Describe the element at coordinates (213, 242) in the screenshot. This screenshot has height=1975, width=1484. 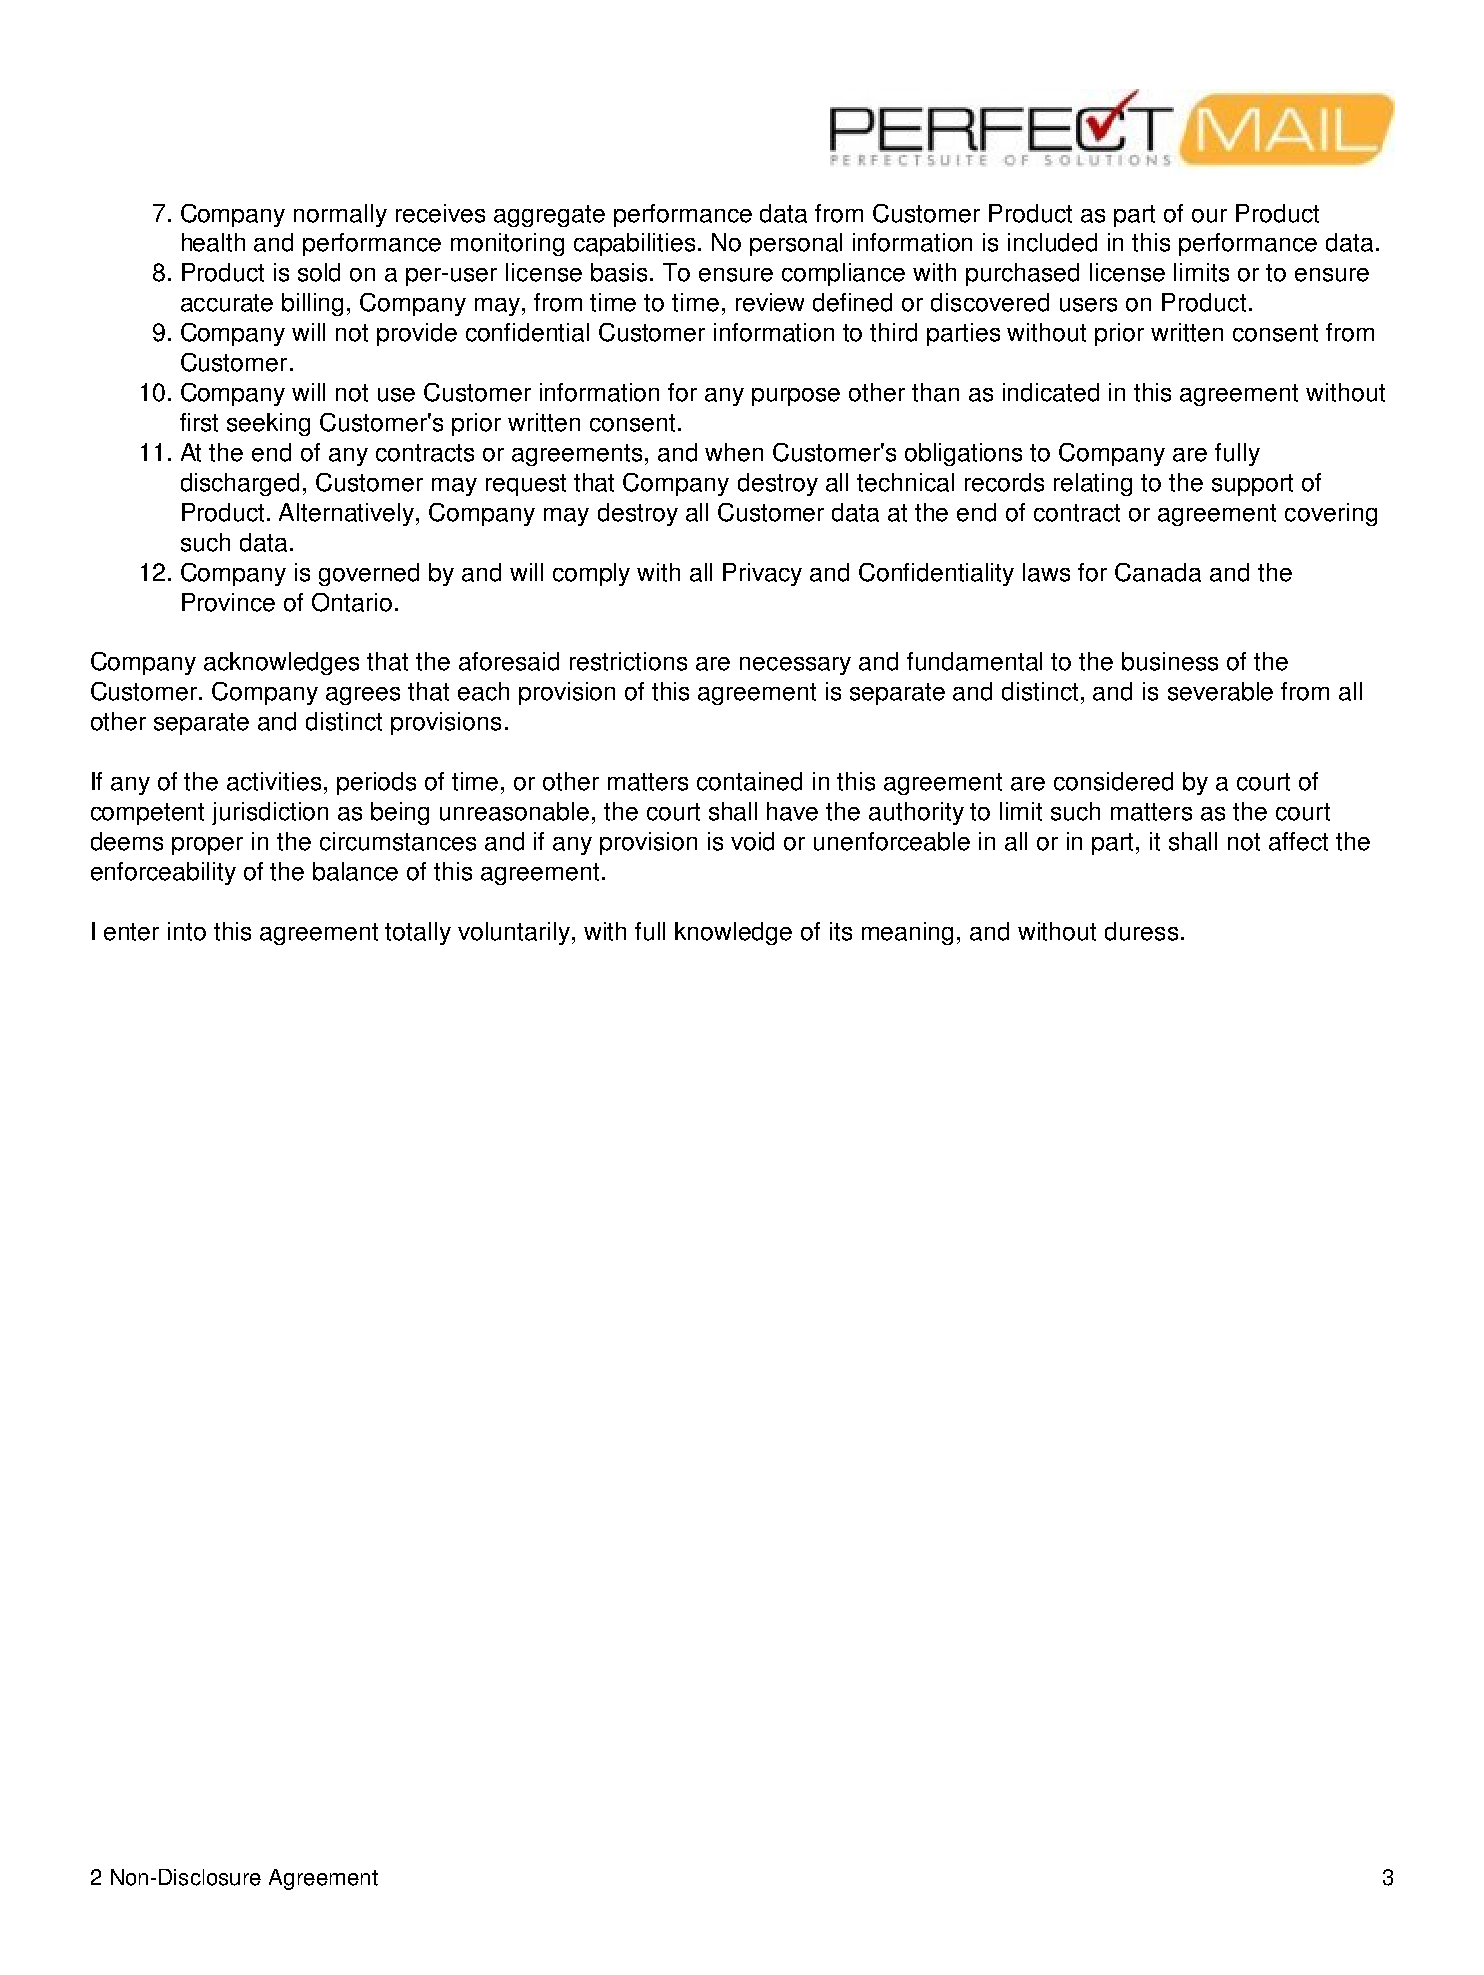
I see `health` at that location.
